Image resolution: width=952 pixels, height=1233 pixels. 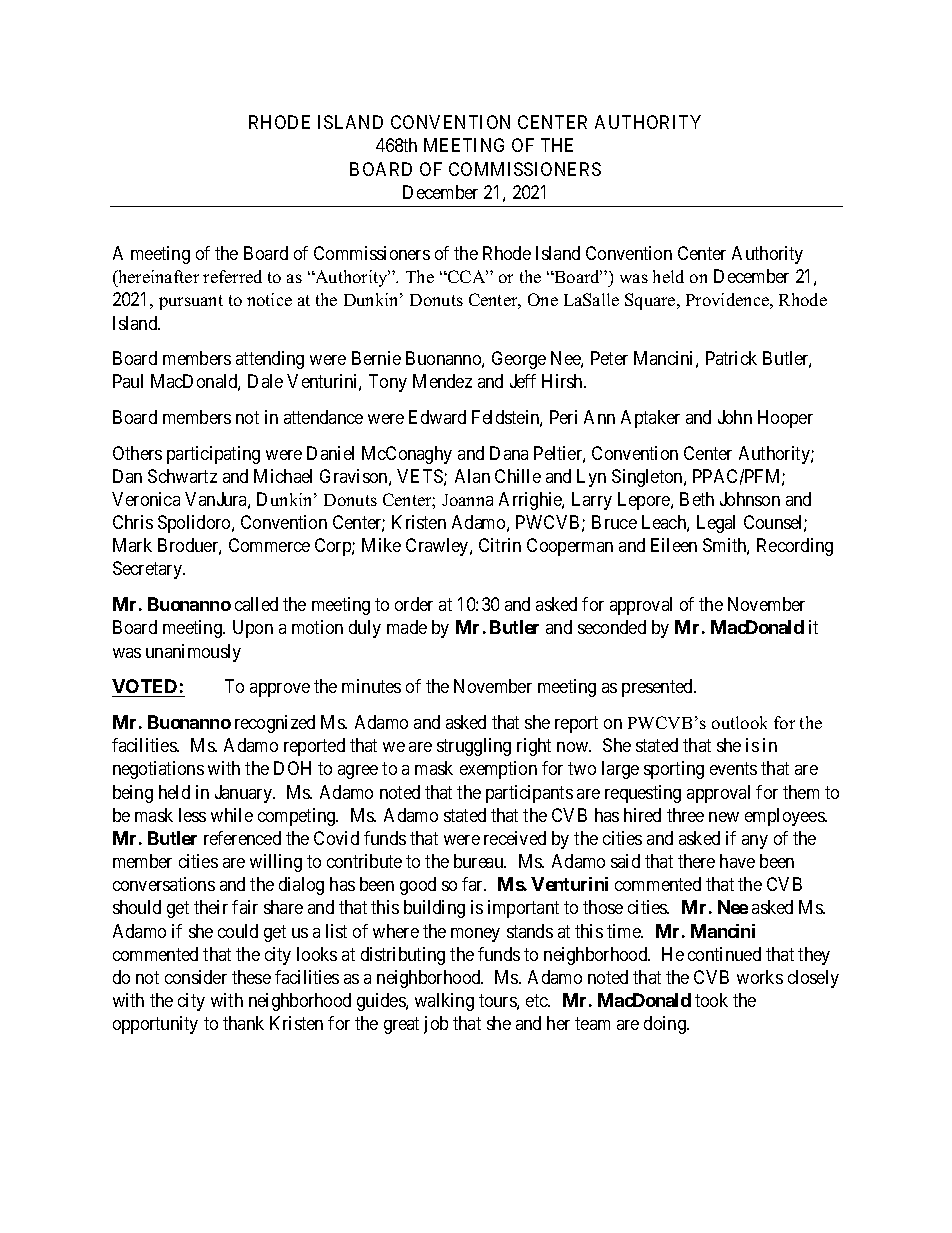 What do you see at coordinates (191, 302) in the image?
I see `pursuant` at bounding box center [191, 302].
